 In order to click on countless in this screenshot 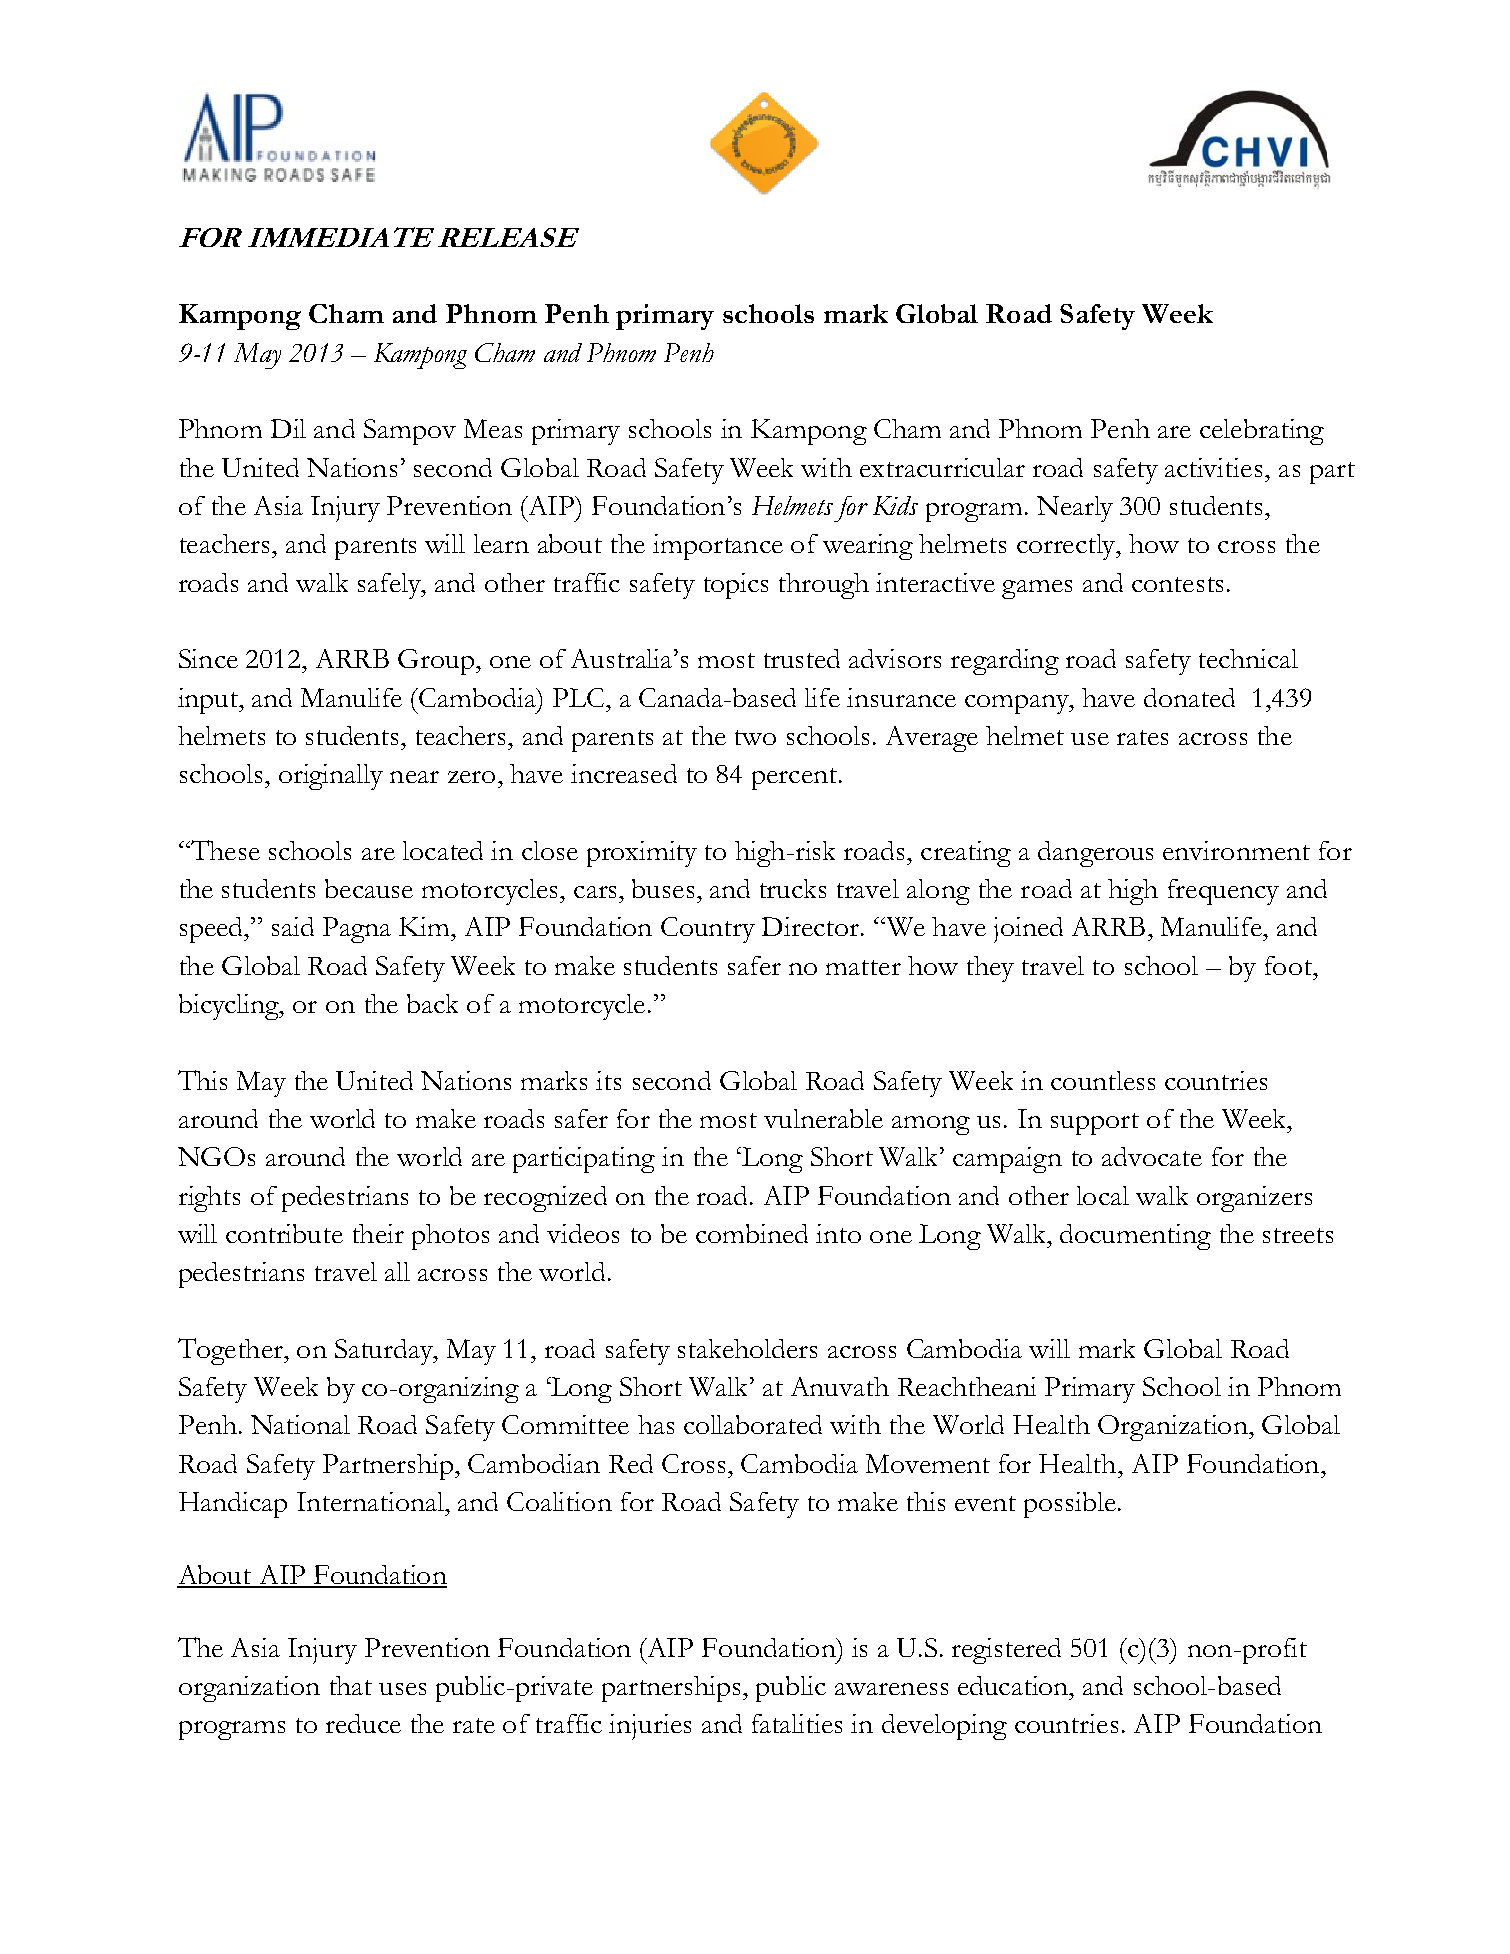, I will do `click(1103, 1080)`.
